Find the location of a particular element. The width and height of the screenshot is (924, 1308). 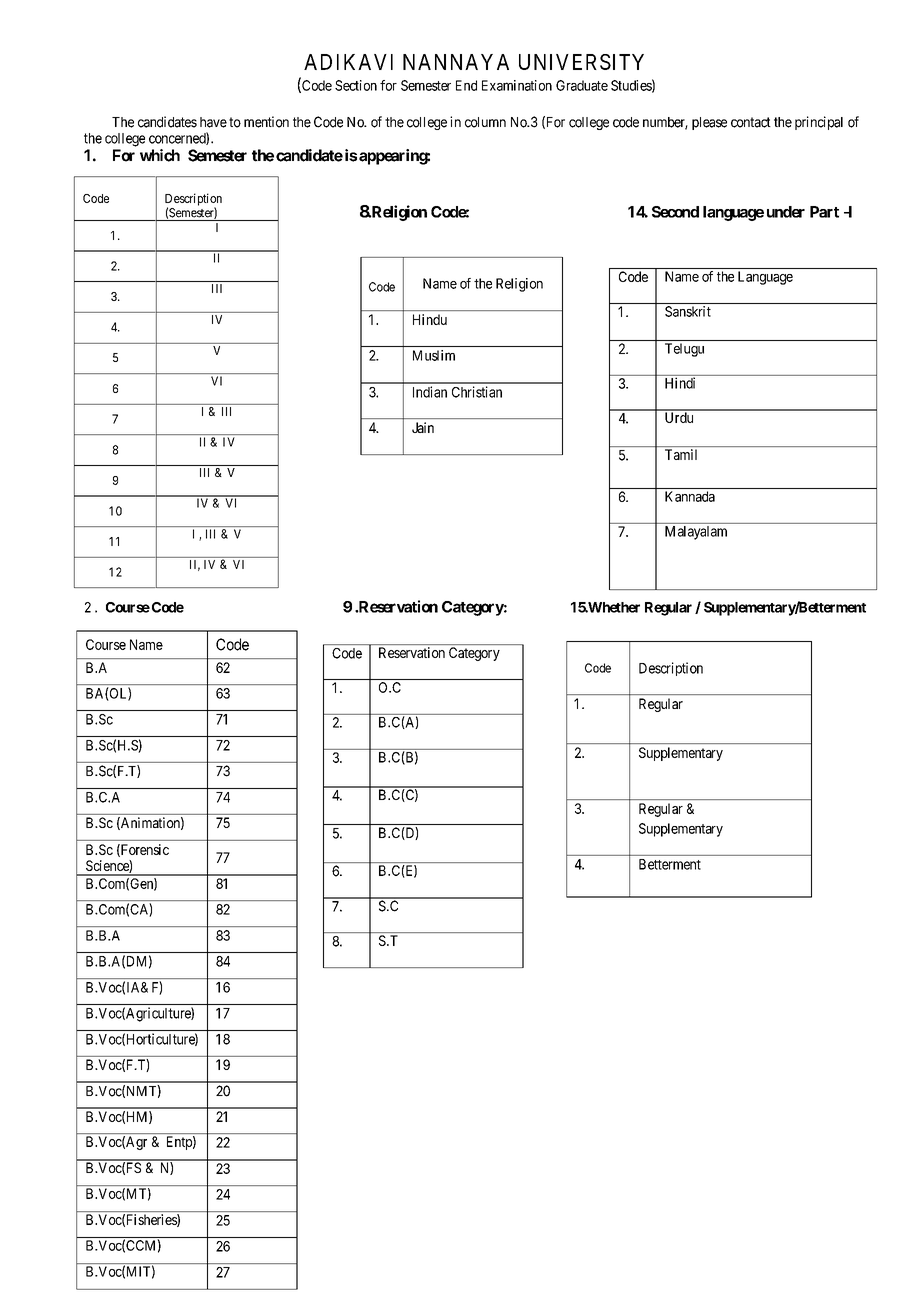

which is located at coordinates (160, 155).
